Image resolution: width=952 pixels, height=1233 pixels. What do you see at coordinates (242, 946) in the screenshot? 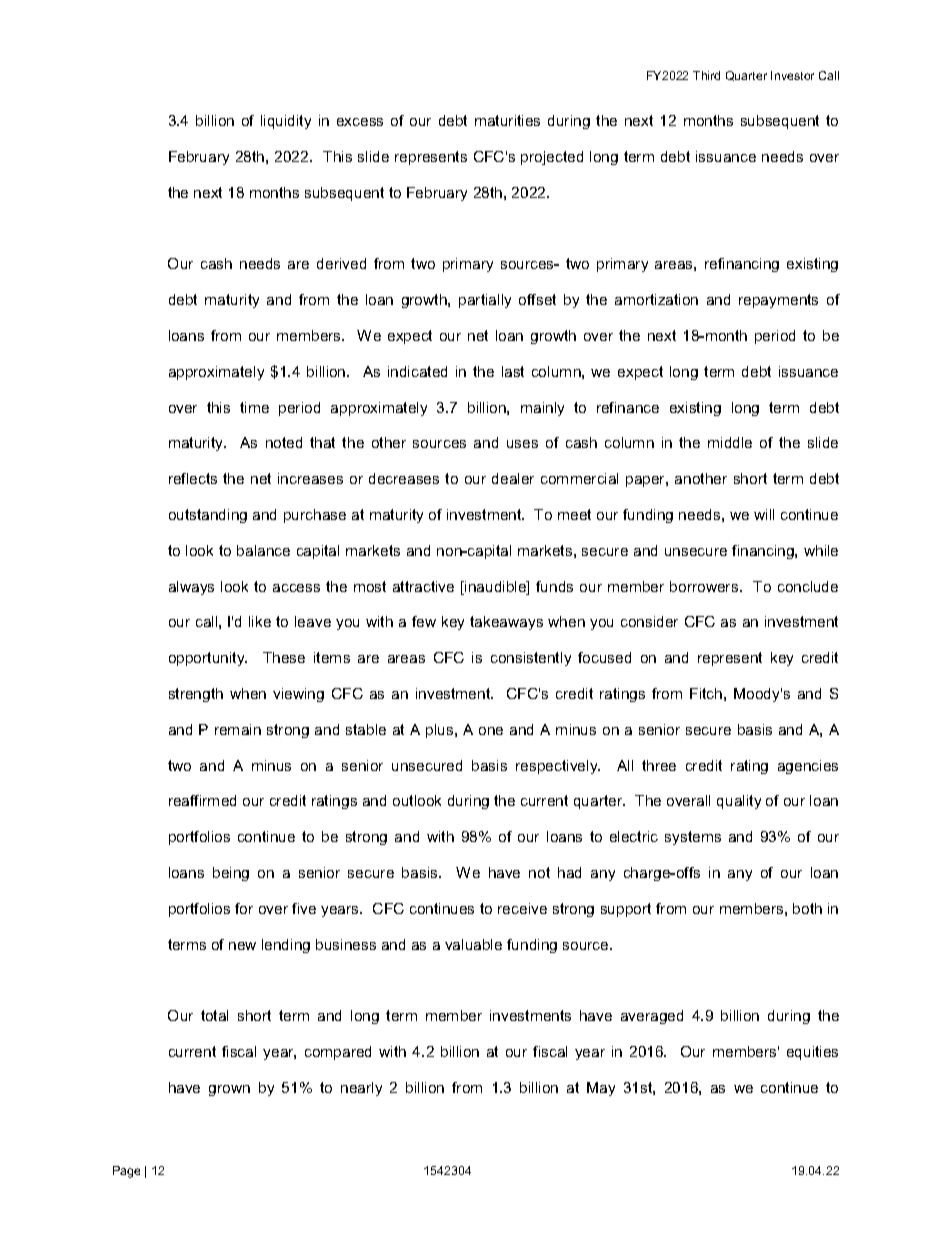
I see `new` at bounding box center [242, 946].
